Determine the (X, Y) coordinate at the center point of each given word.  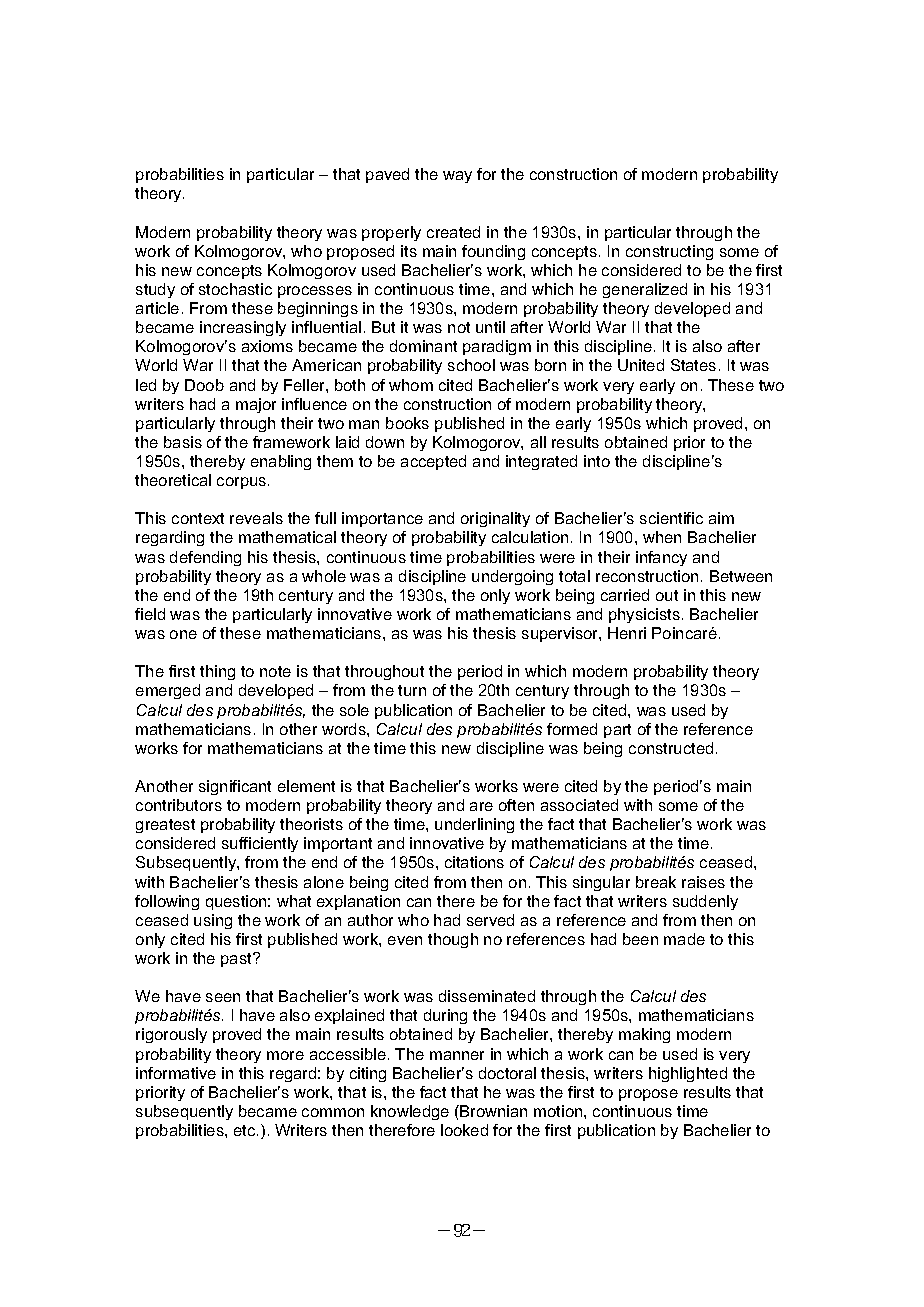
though (453, 940)
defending (205, 558)
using (213, 921)
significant (235, 787)
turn (412, 690)
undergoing (512, 577)
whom (411, 385)
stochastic (235, 289)
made (684, 939)
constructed (671, 748)
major (256, 405)
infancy (661, 558)
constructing (669, 252)
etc (246, 1130)
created (453, 232)
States (693, 365)
